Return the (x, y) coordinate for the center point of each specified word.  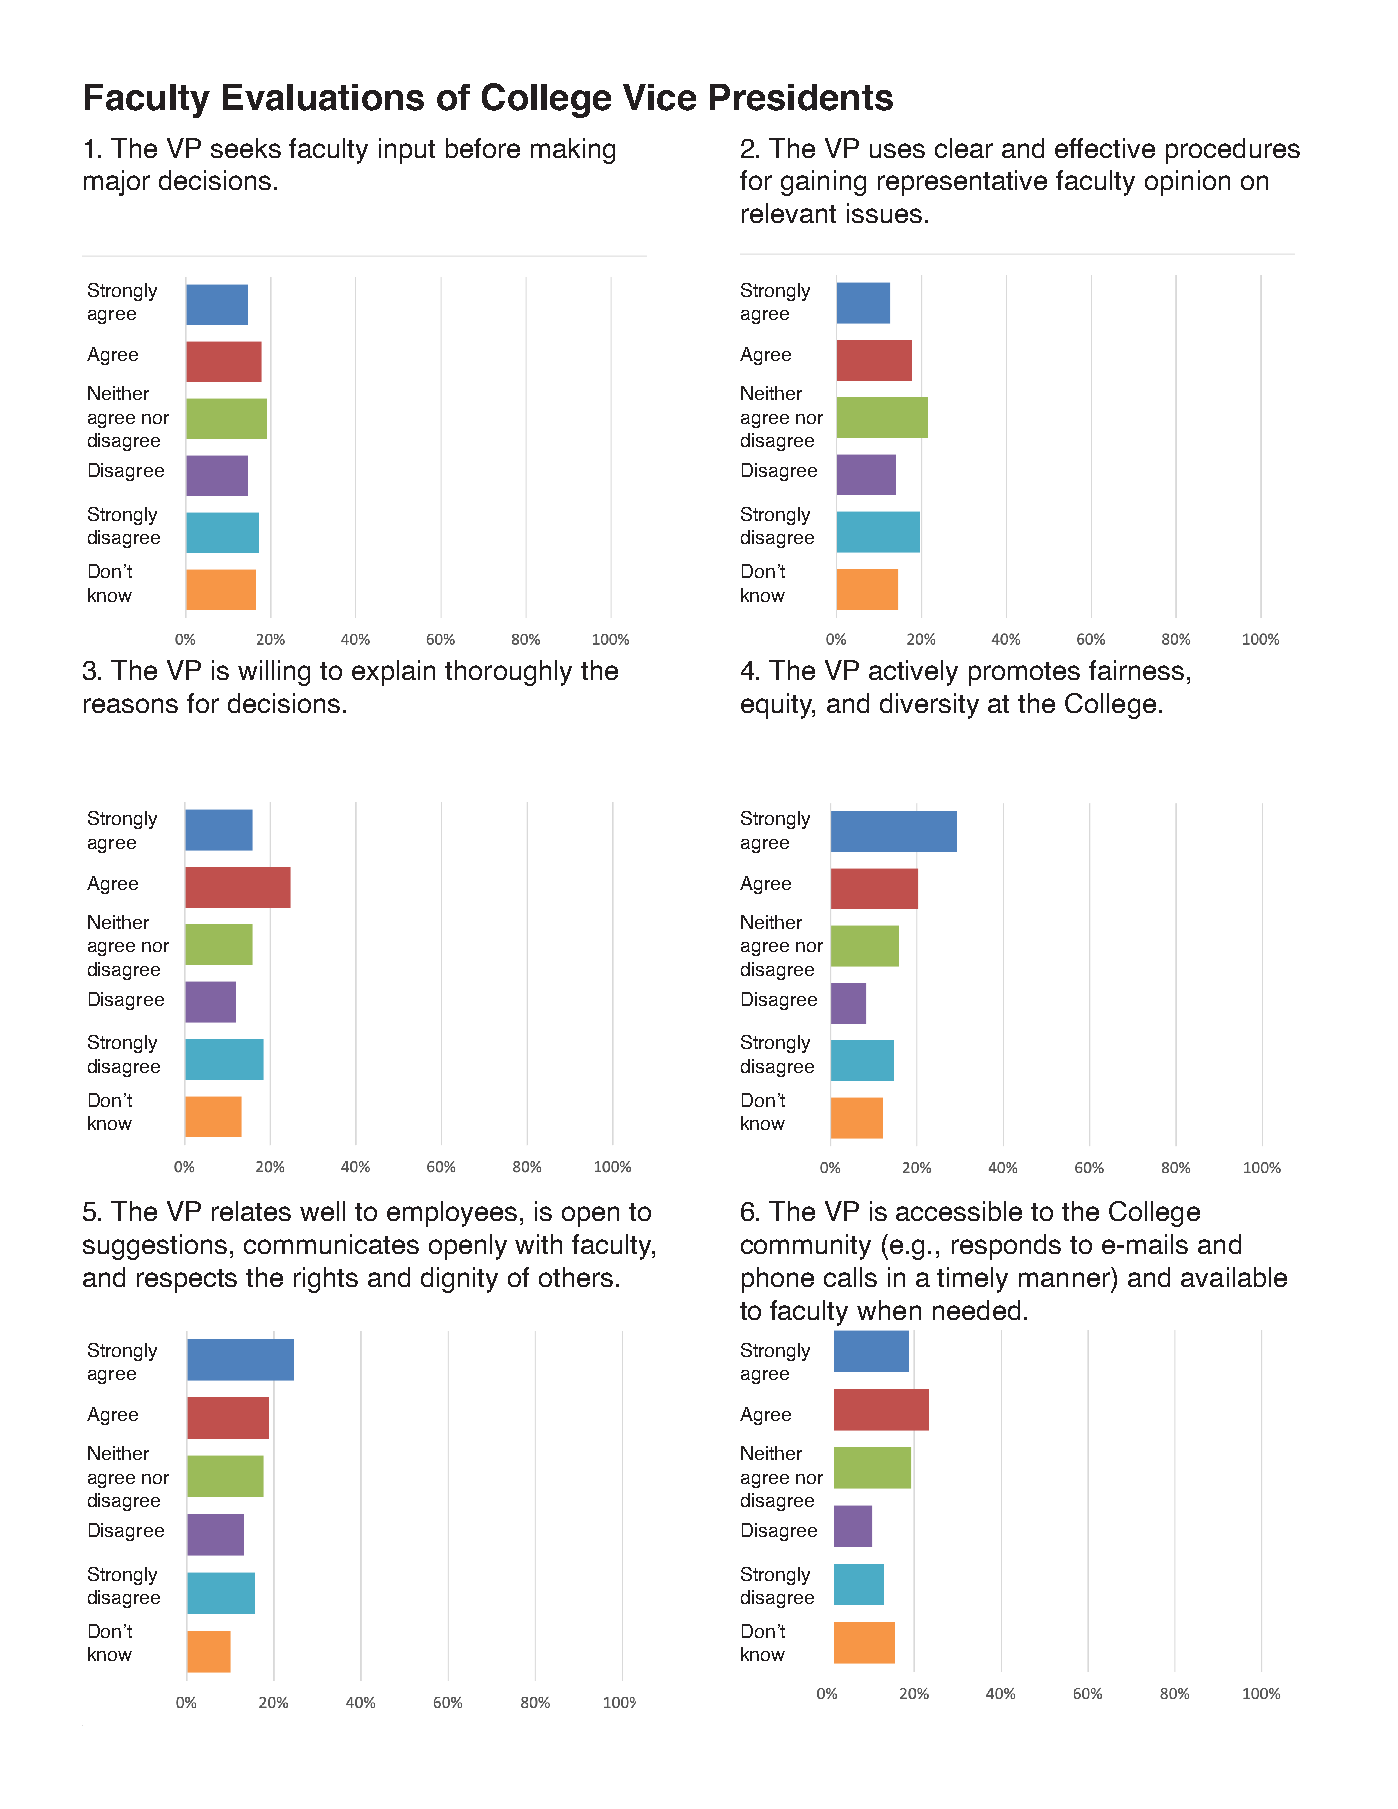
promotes (1024, 674)
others (576, 1277)
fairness (1136, 670)
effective (1105, 148)
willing (274, 673)
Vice (659, 97)
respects (187, 1281)
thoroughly (508, 673)
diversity (929, 706)
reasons (131, 705)
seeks (246, 148)
